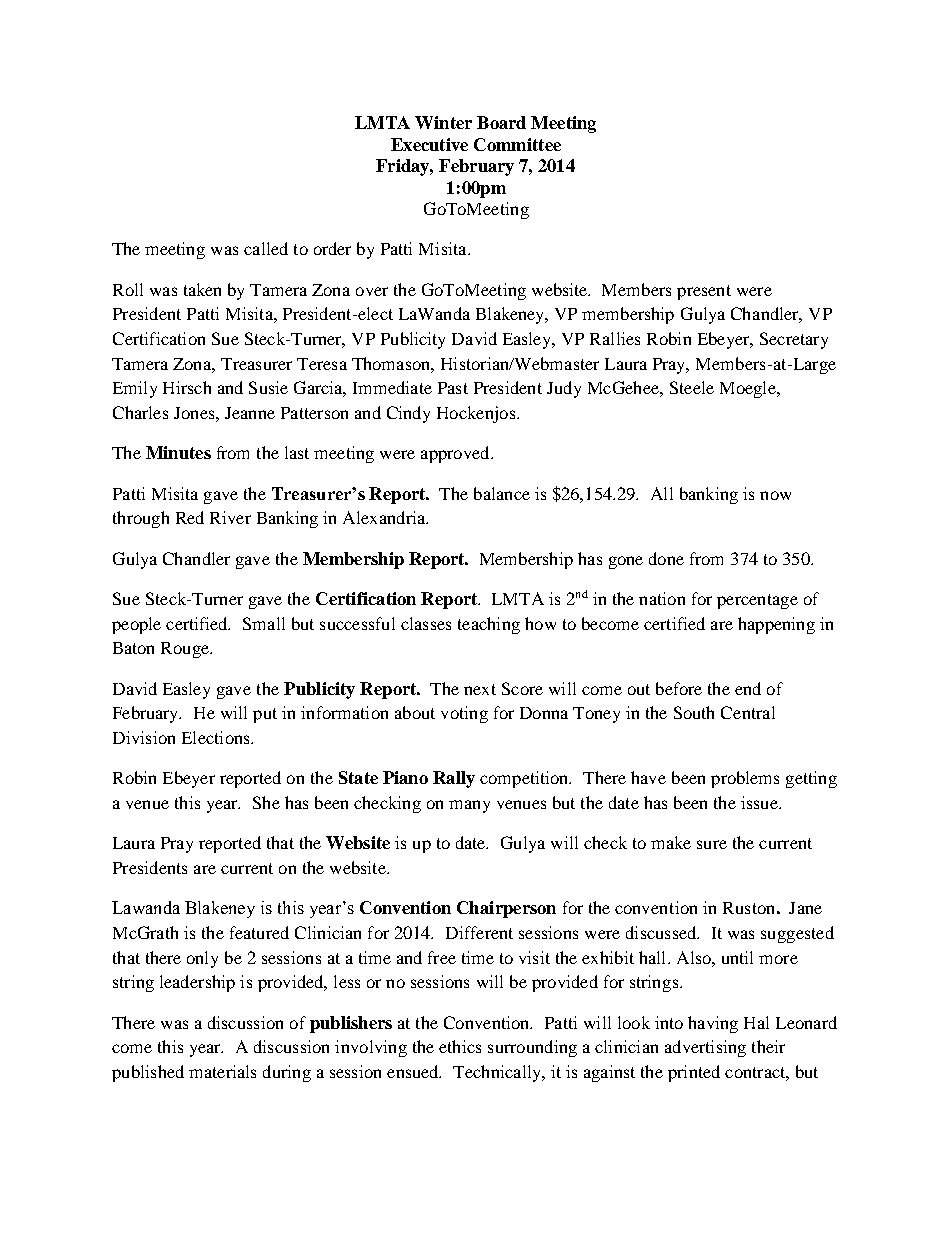 The height and width of the page is (1233, 952). I want to click on present, so click(704, 292).
